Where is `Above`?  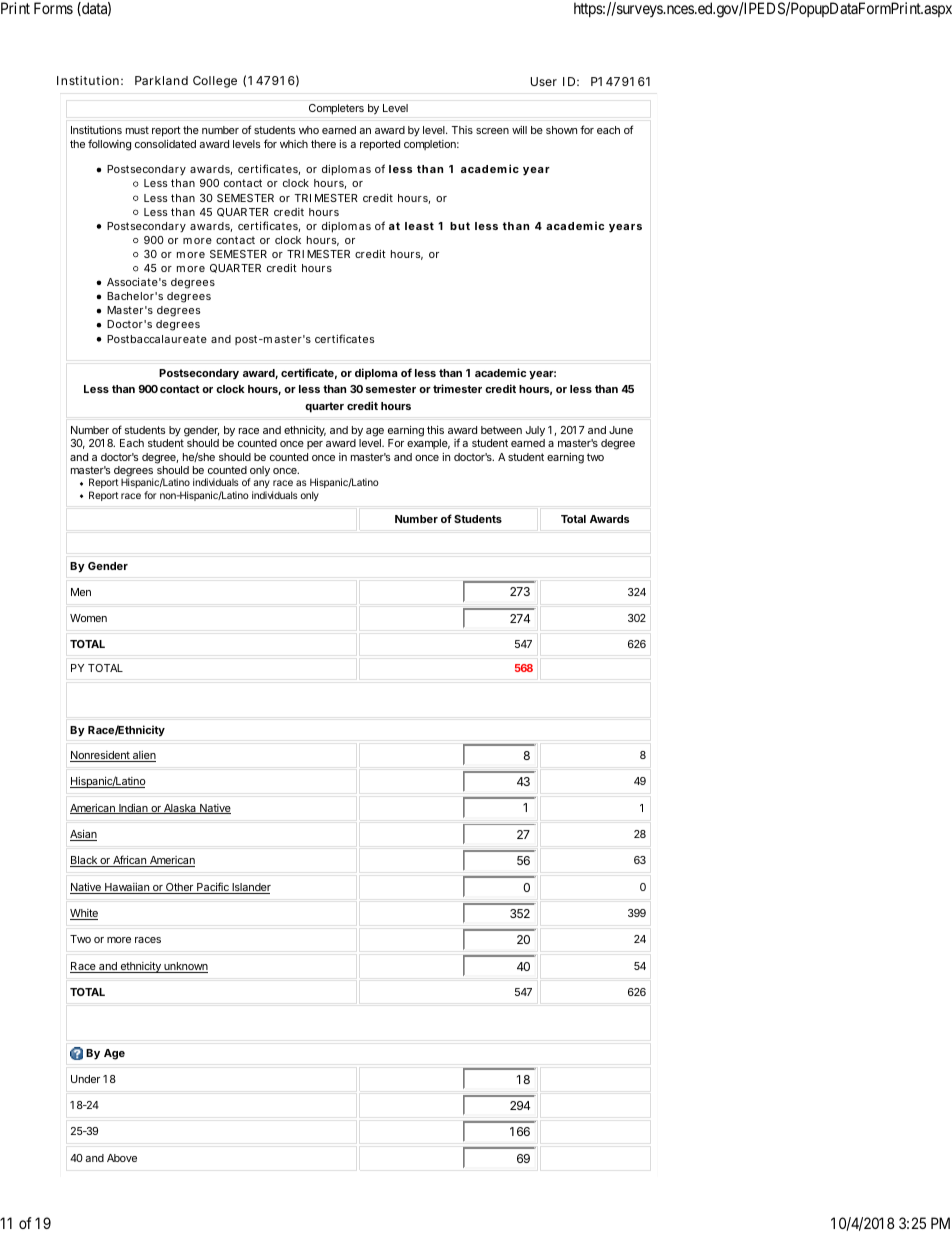 Above is located at coordinates (122, 1158).
